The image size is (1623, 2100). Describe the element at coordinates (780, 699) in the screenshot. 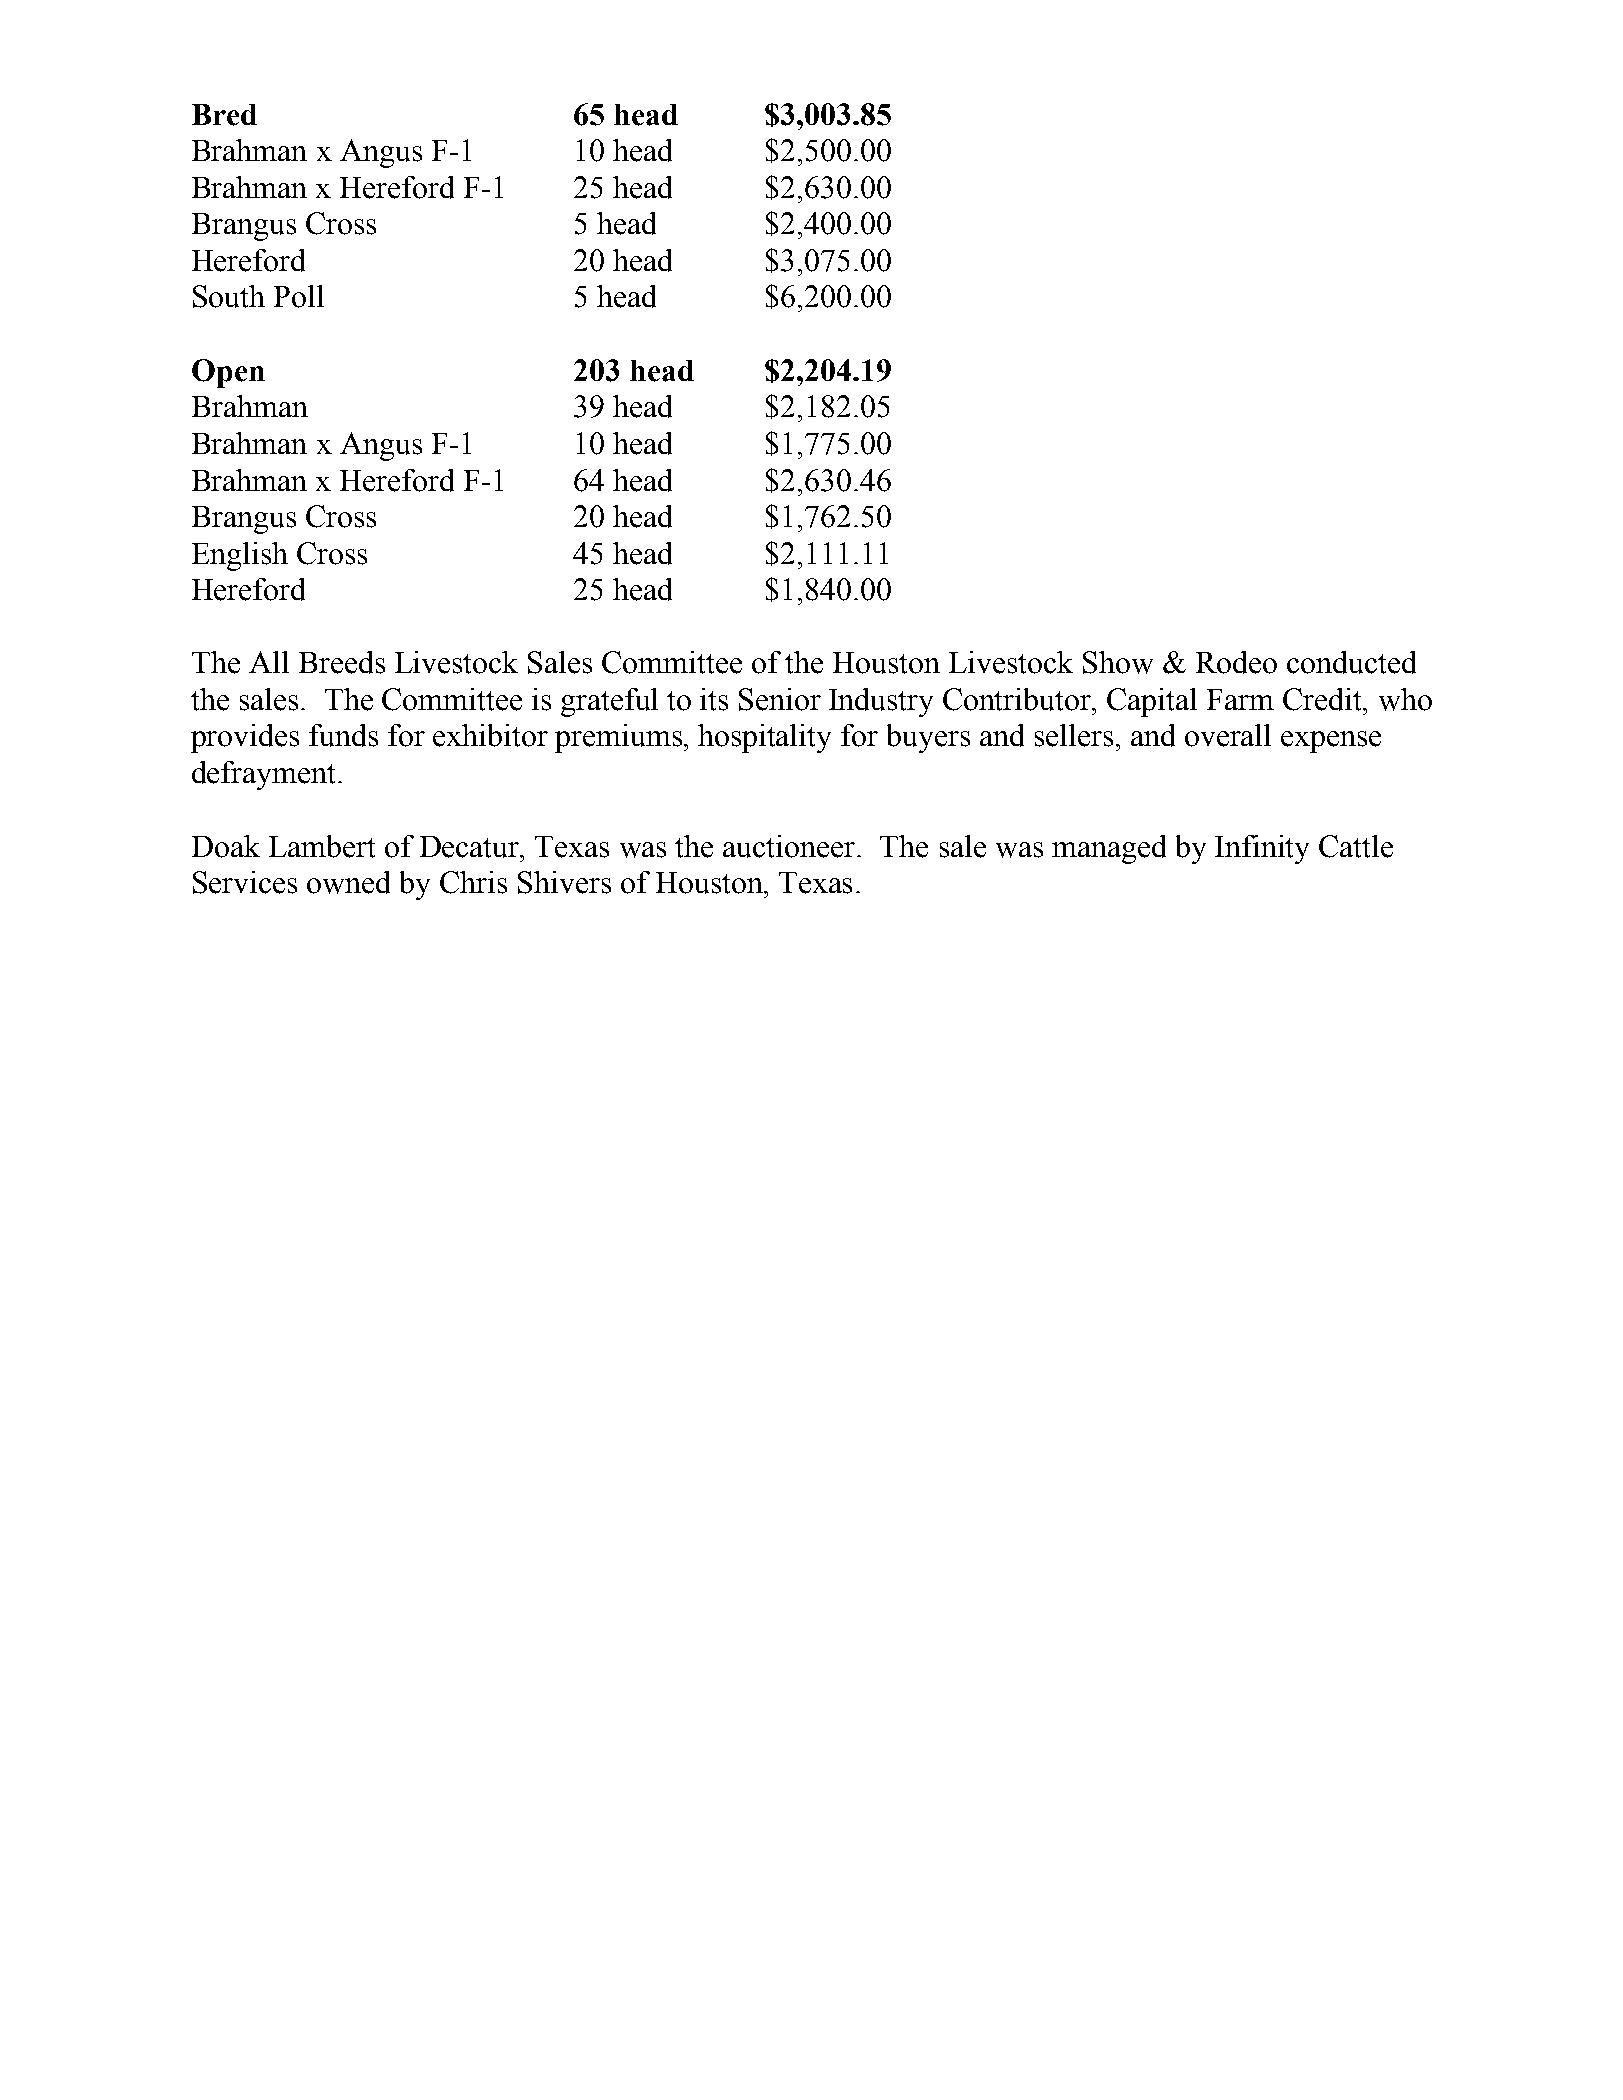

I see `Senior` at that location.
